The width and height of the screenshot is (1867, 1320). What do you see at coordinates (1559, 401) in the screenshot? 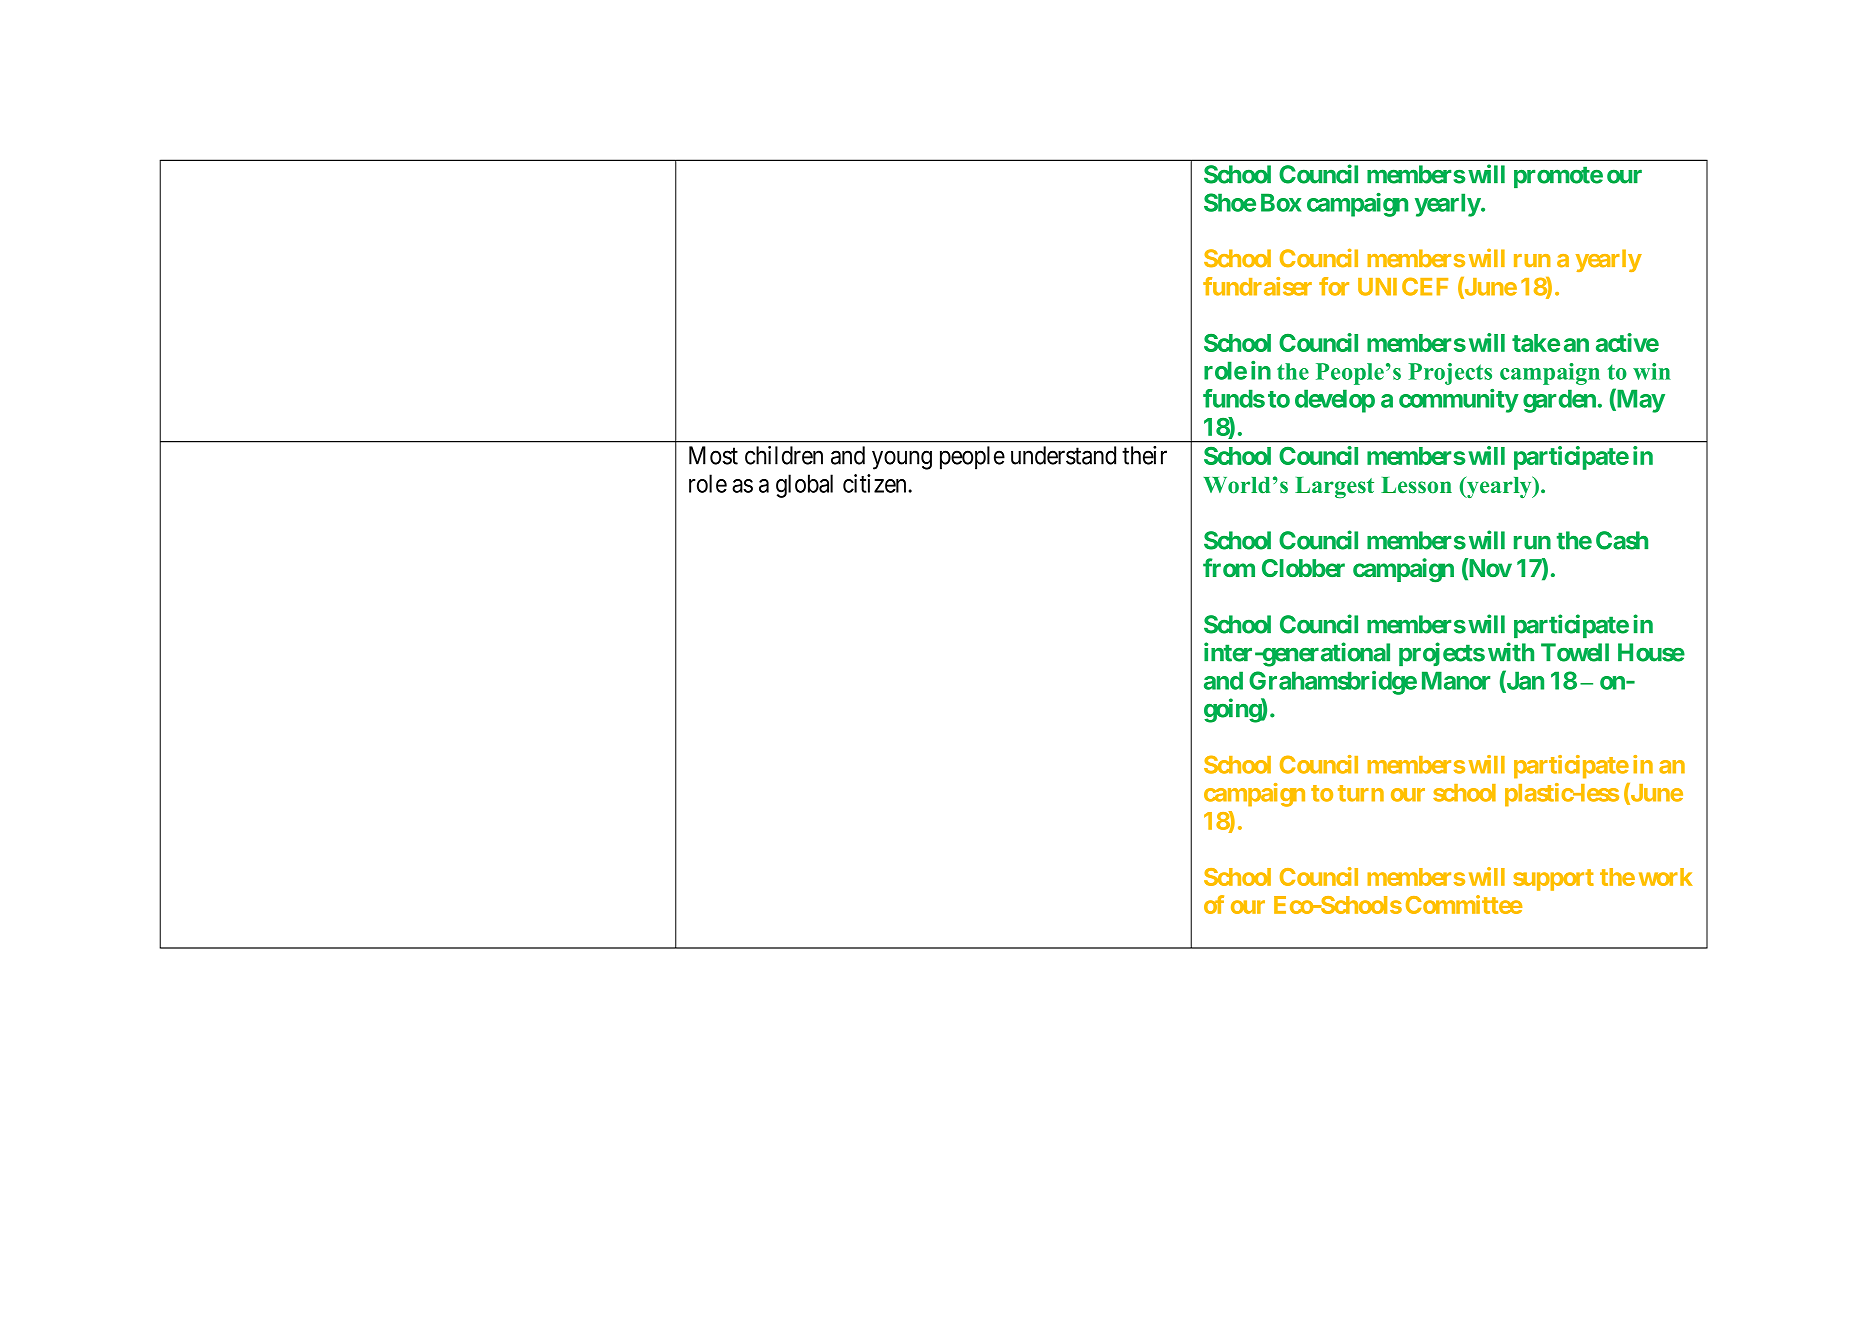
I see `garden` at bounding box center [1559, 401].
